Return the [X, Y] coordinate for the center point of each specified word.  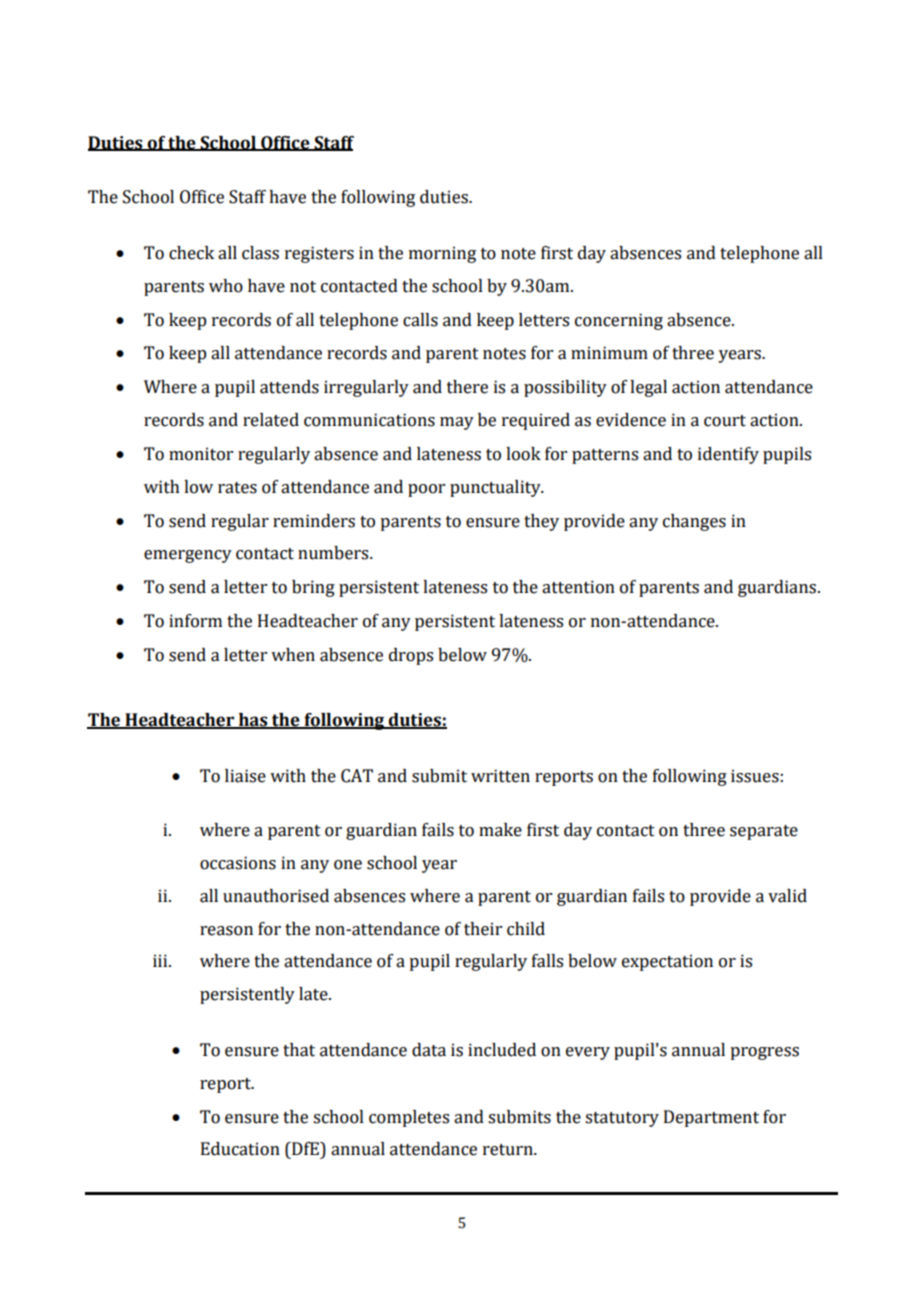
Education [240, 1149]
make [500, 830]
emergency [188, 556]
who [226, 286]
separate [764, 832]
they [541, 522]
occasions [238, 863]
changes [694, 522]
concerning [619, 321]
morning [442, 254]
